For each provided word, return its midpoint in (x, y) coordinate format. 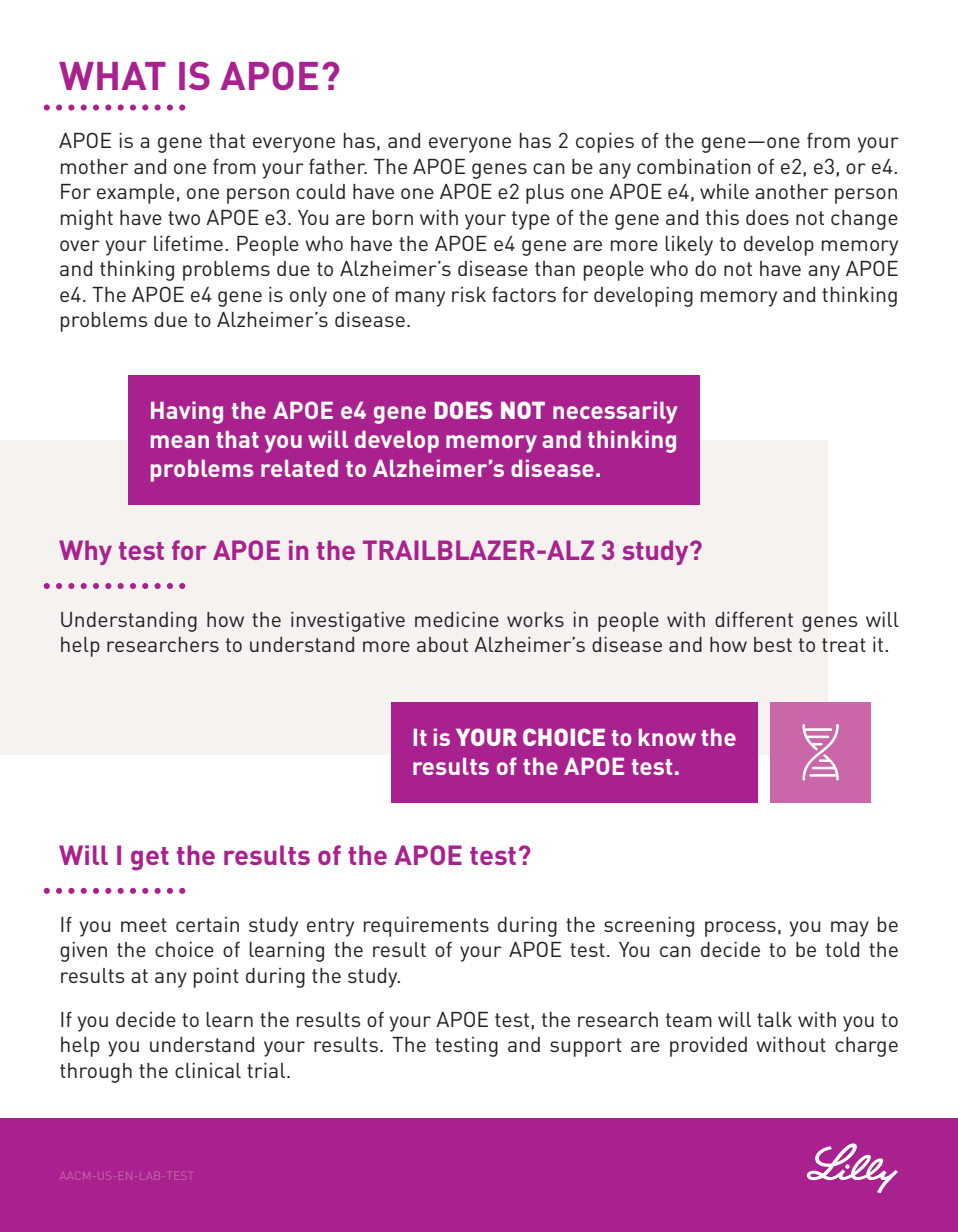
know (667, 737)
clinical (208, 1070)
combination (694, 166)
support (586, 1047)
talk (774, 1019)
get (150, 859)
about (442, 644)
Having (187, 412)
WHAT (112, 76)
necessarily (615, 412)
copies (605, 143)
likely (689, 246)
